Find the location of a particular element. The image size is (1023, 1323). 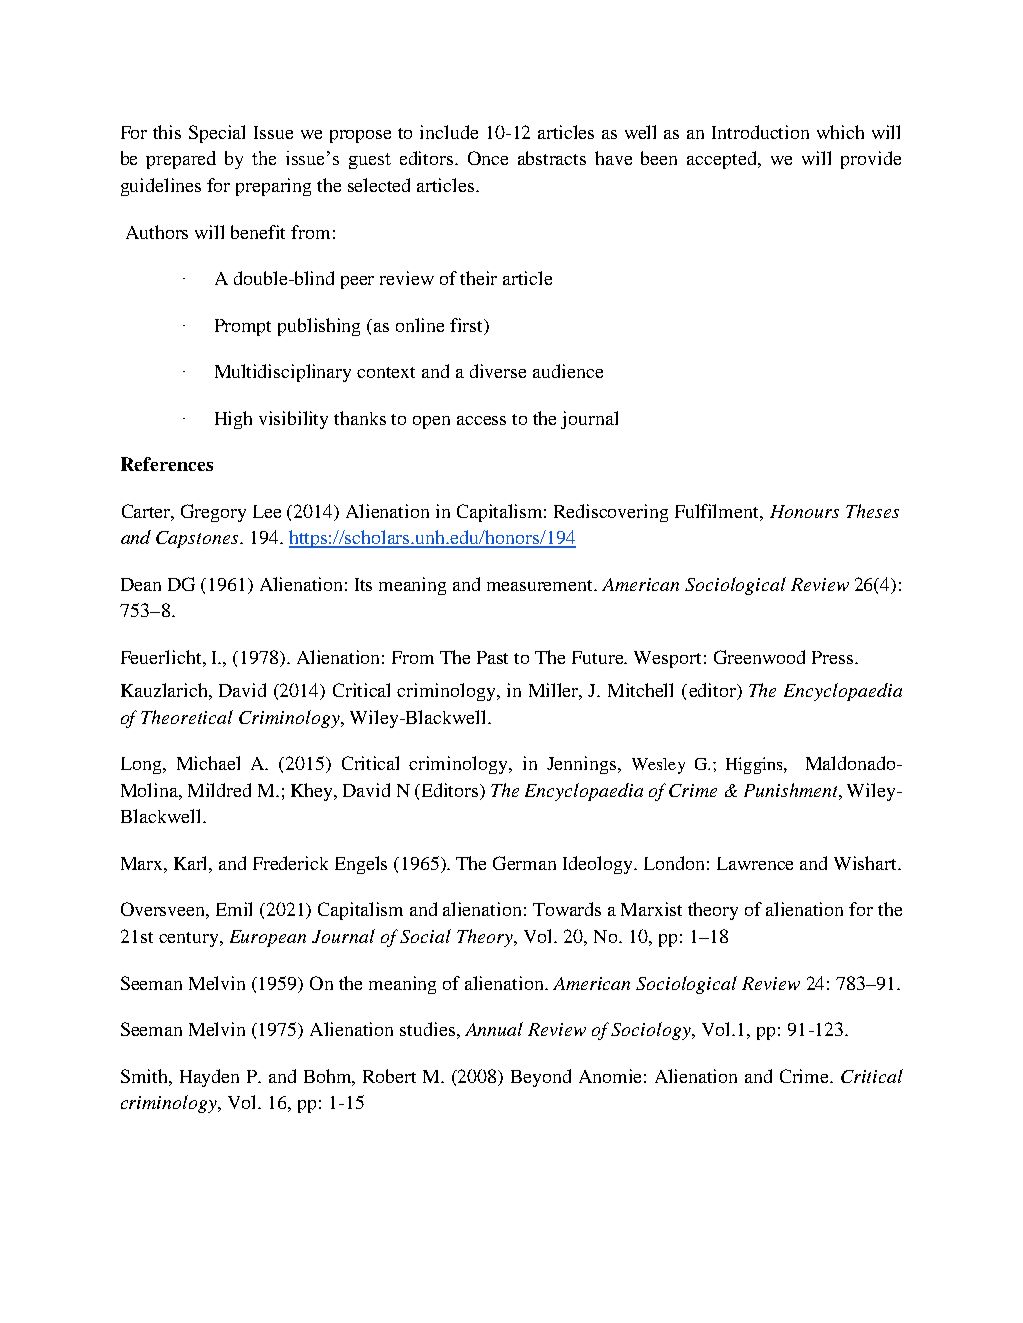

German is located at coordinates (524, 863).
